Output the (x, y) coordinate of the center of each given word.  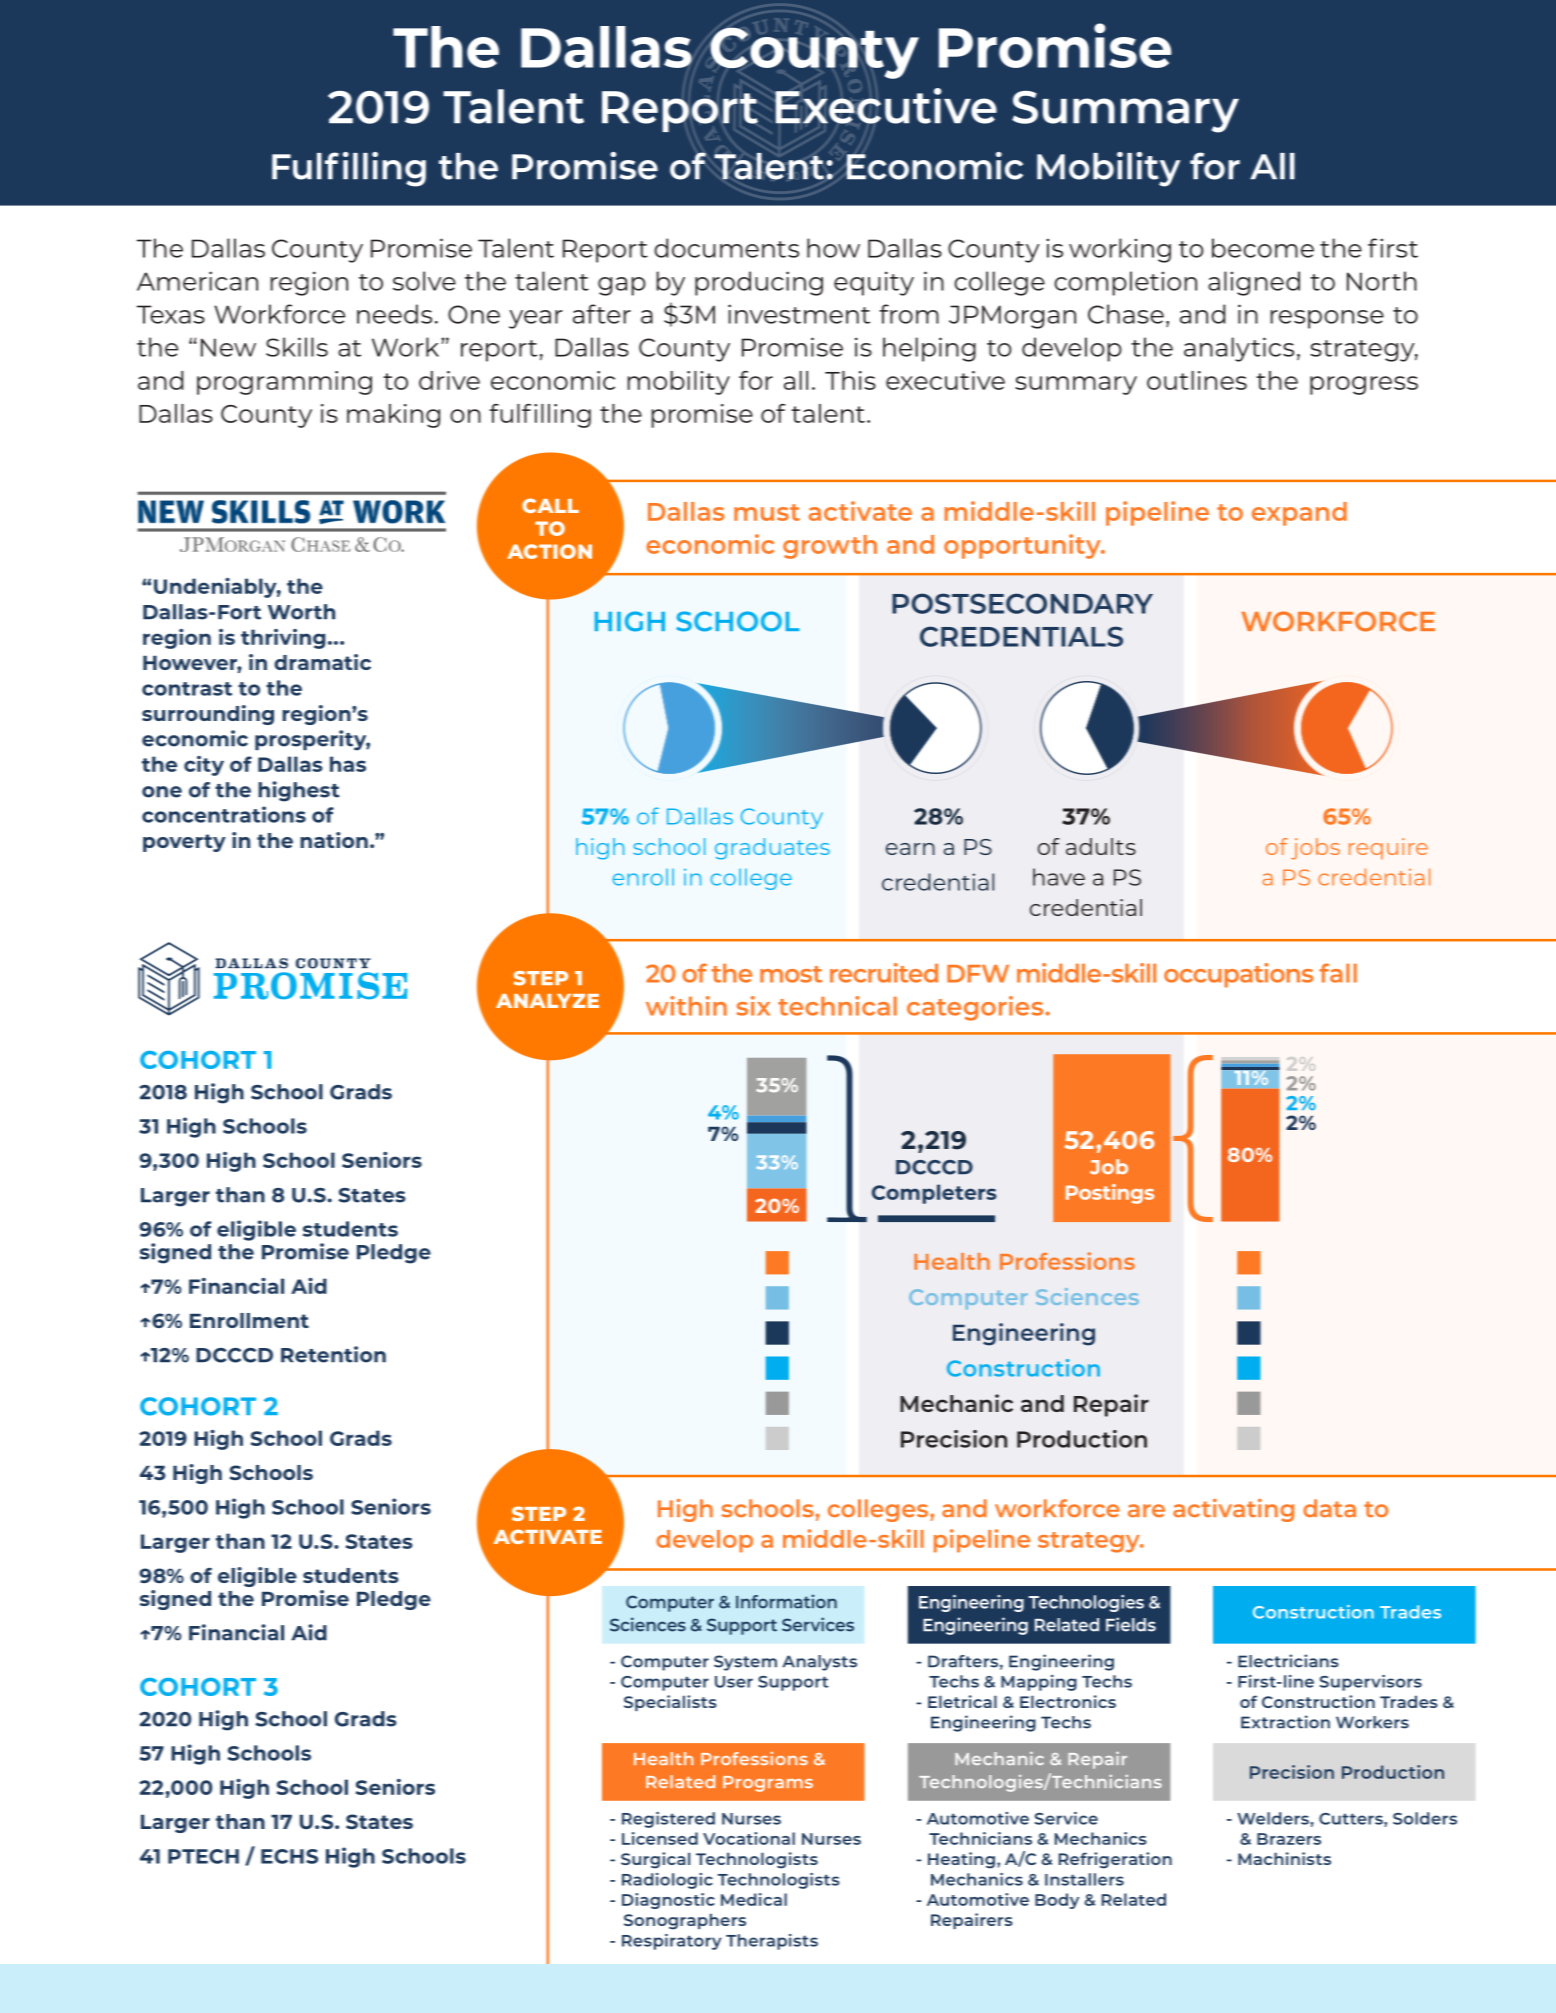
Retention (333, 1354)
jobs (1315, 849)
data (1329, 1508)
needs (394, 314)
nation (334, 840)
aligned (1254, 283)
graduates (772, 849)
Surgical (655, 1860)
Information (786, 1601)
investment (799, 314)
